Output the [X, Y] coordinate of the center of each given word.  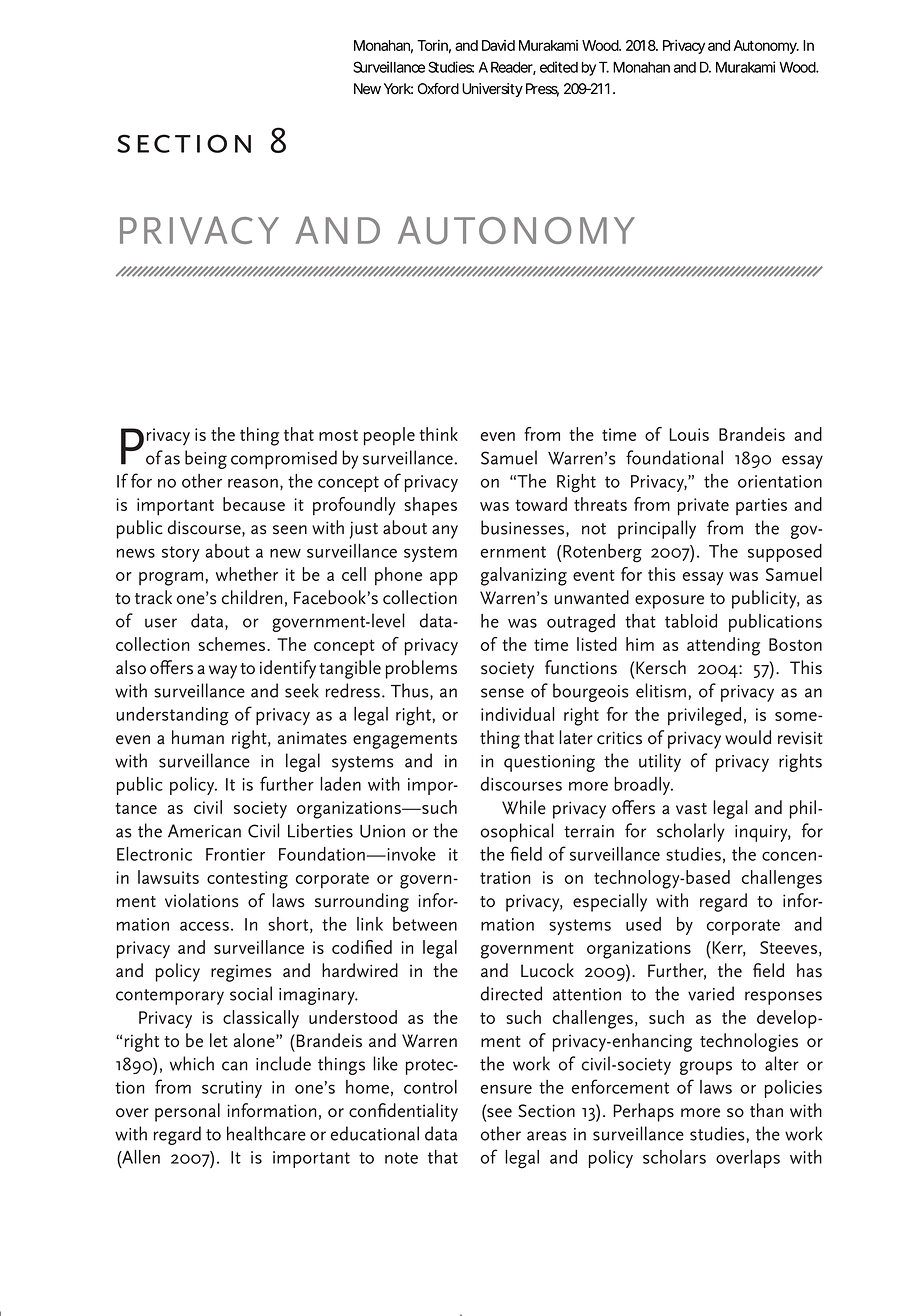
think [438, 434]
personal [187, 1112]
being [206, 459]
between [425, 924]
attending [723, 646]
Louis [689, 434]
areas [546, 1136]
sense [502, 693]
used [643, 924]
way [223, 672]
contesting [247, 880]
